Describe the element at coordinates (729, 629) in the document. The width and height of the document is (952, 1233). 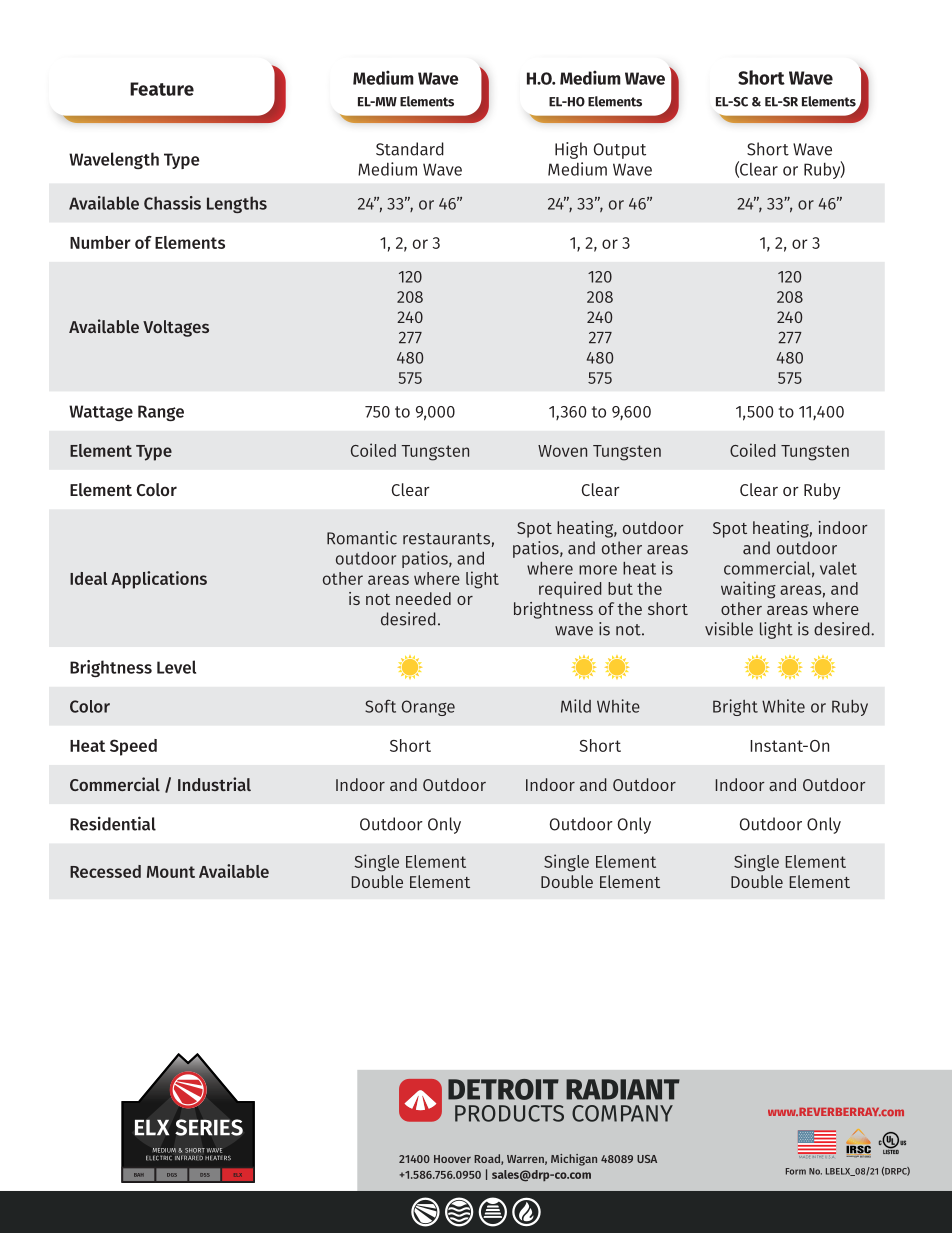
I see `visible` at that location.
